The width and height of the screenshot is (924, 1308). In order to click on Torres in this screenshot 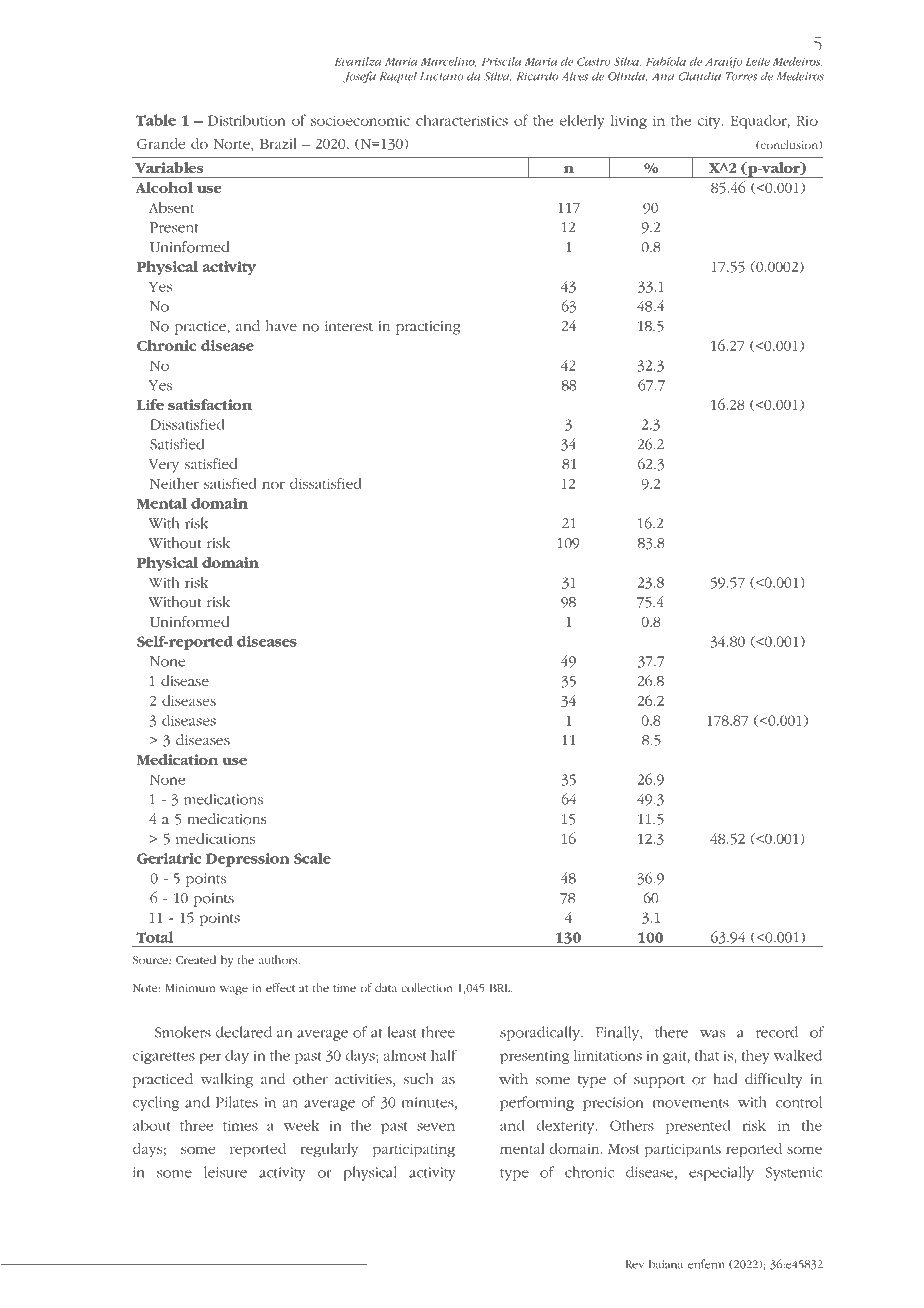, I will do `click(741, 76)`.
